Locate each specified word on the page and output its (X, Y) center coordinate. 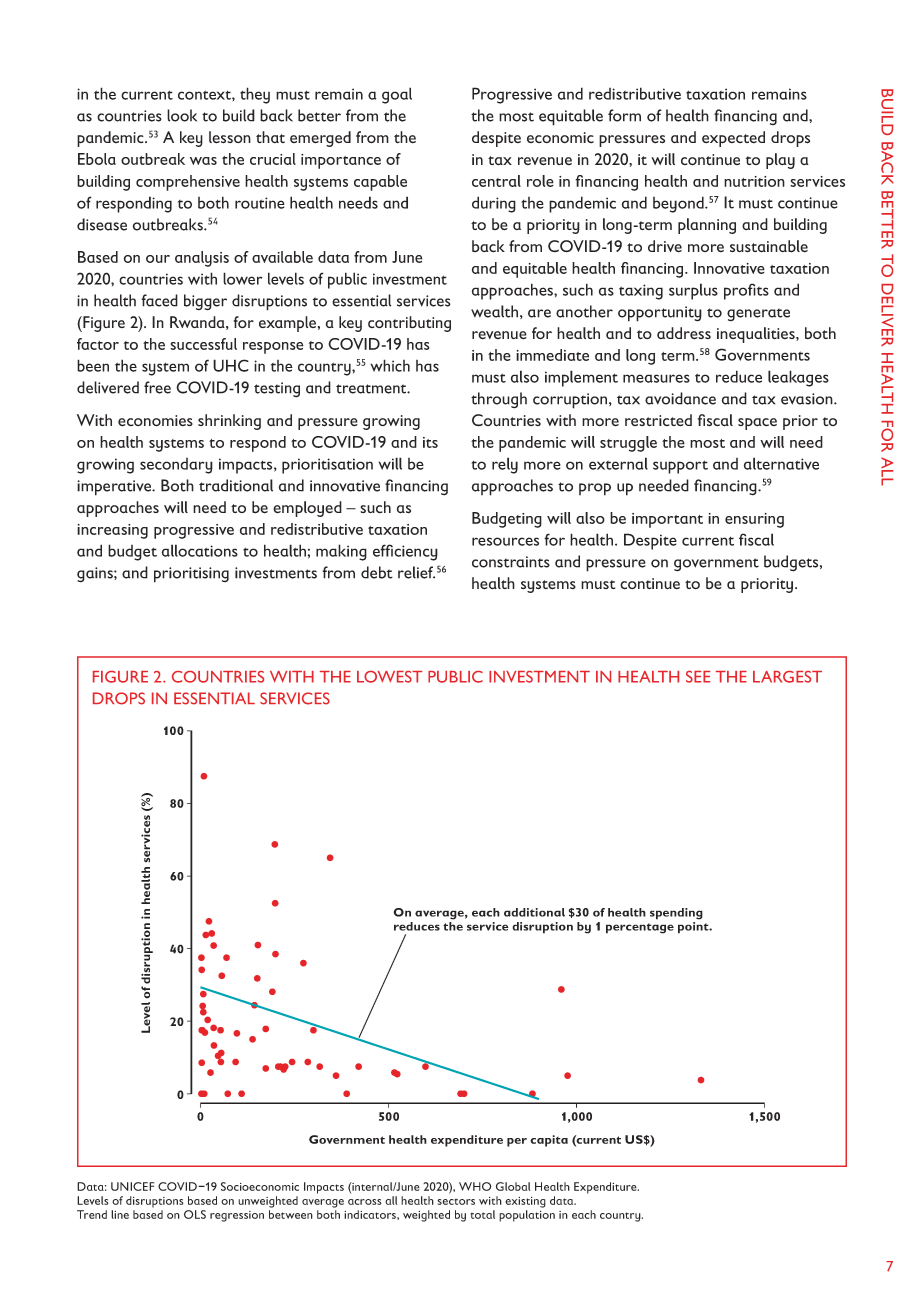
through (499, 400)
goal (397, 95)
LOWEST (389, 677)
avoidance (680, 398)
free (157, 387)
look (182, 115)
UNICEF (132, 1186)
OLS (195, 1214)
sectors (456, 1202)
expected (733, 139)
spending (676, 914)
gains (96, 575)
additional (534, 912)
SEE (698, 677)
